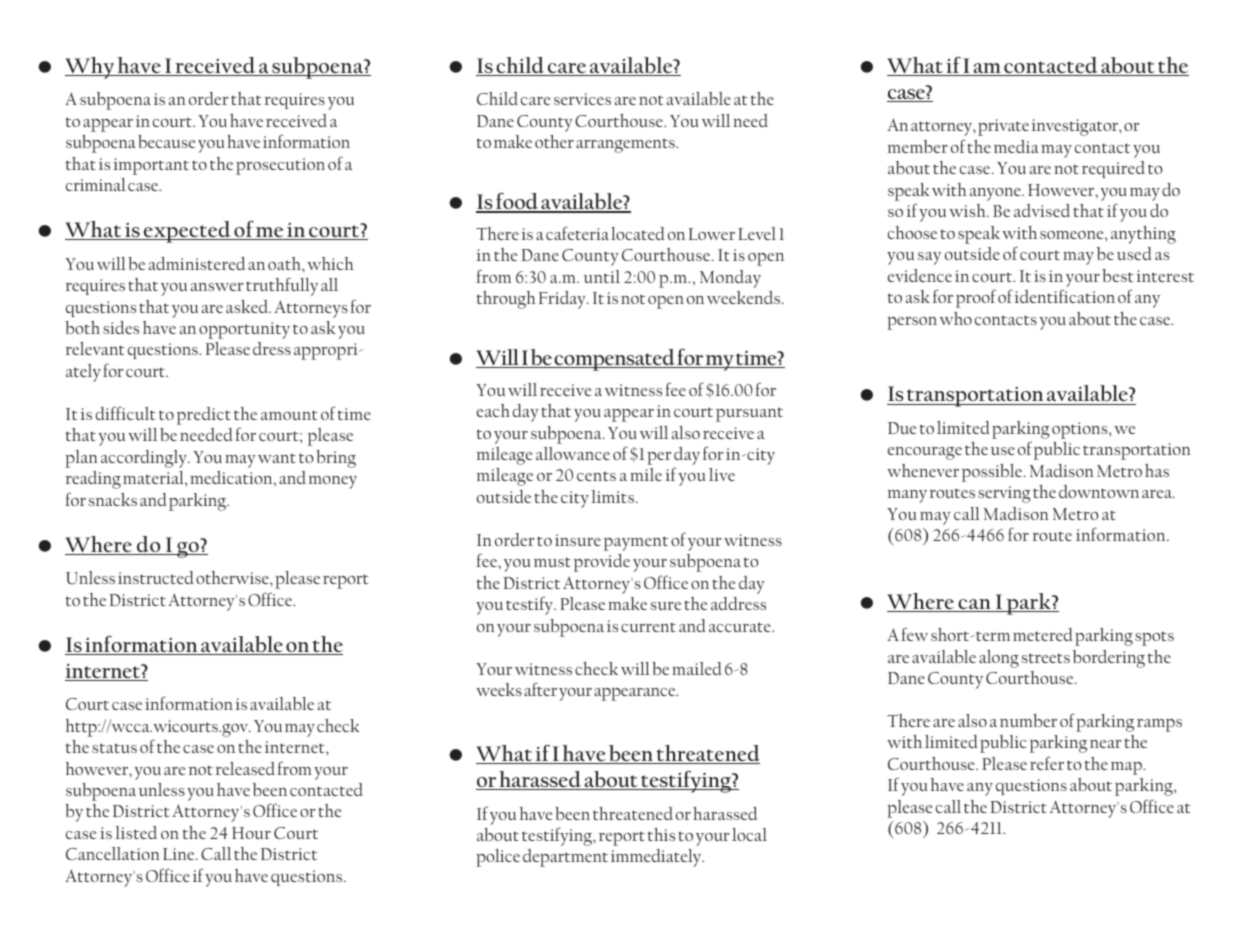  I want to click on Hour, so click(251, 833).
